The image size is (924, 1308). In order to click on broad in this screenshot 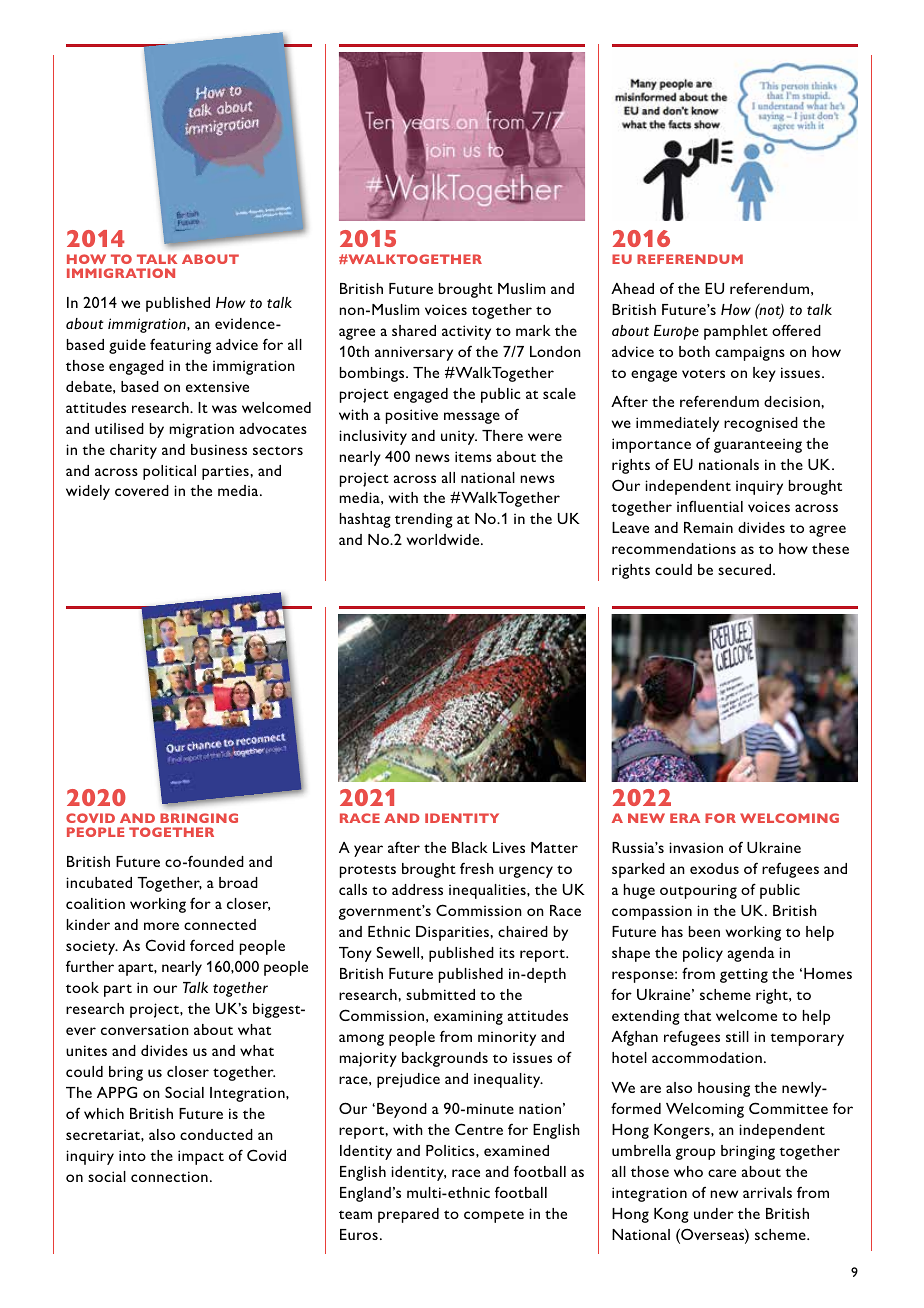, I will do `click(238, 882)`.
